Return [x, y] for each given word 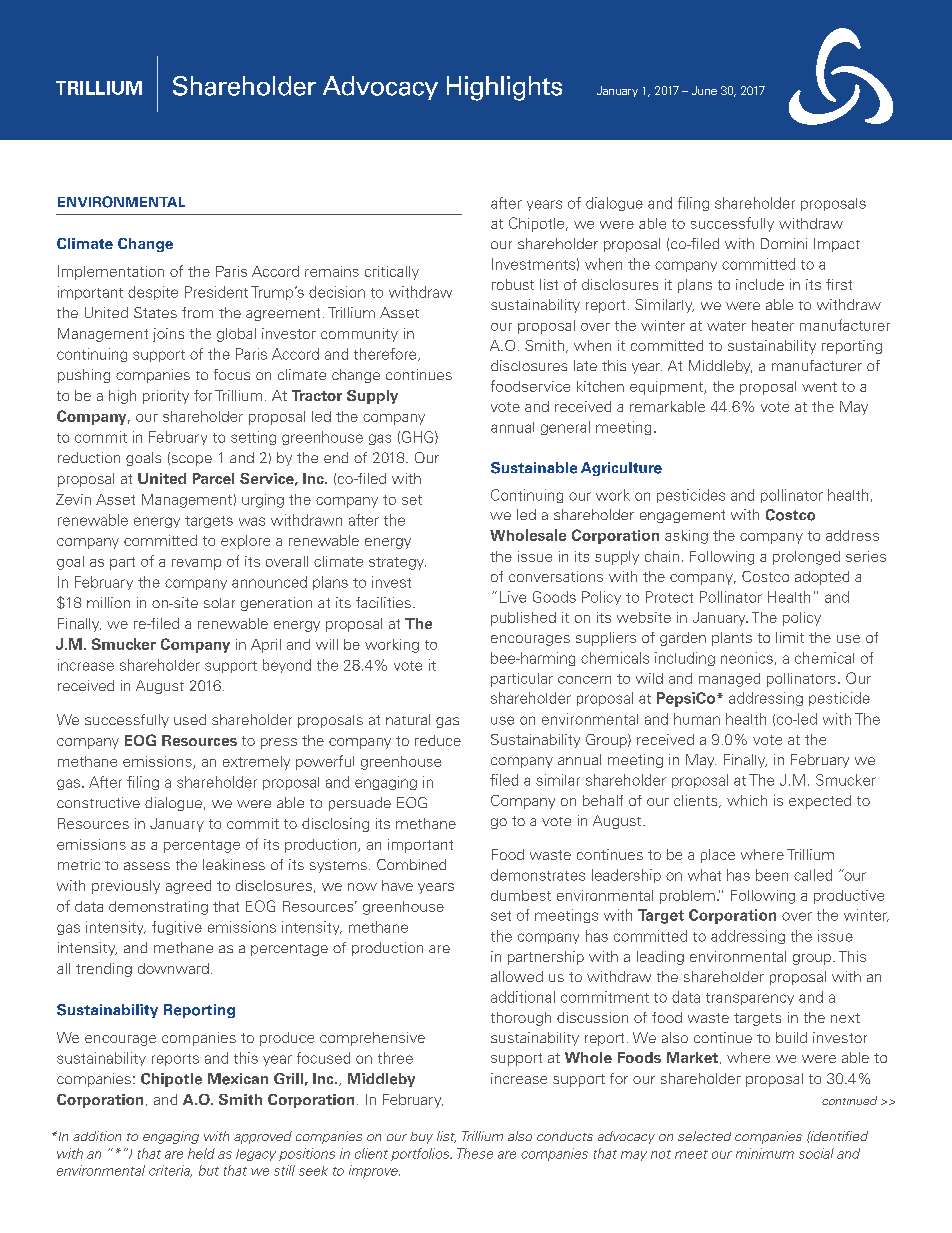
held [201, 1153]
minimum [765, 1153]
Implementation [111, 272]
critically [392, 273]
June [704, 90]
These [475, 1153]
